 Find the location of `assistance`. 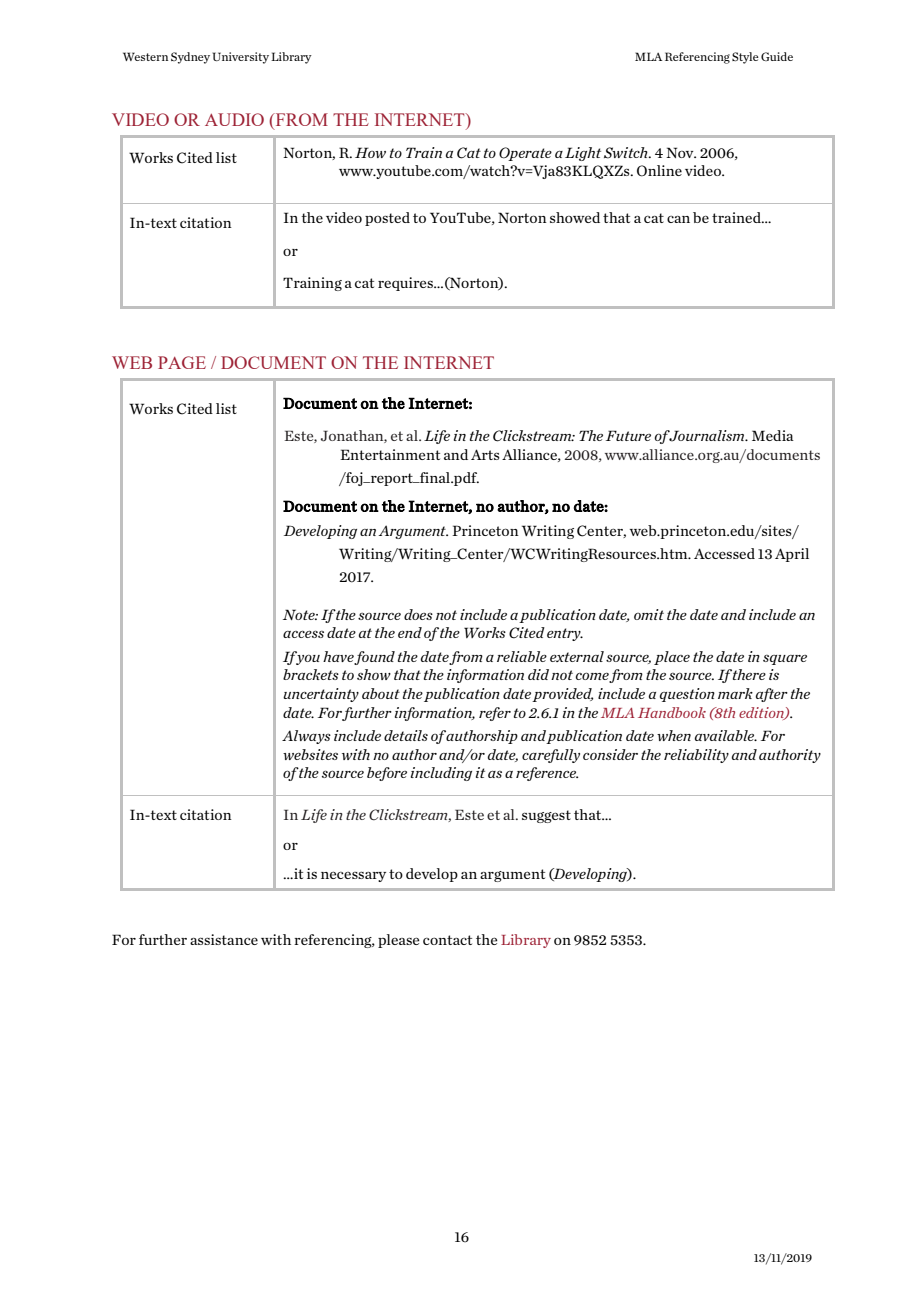

assistance is located at coordinates (224, 939).
